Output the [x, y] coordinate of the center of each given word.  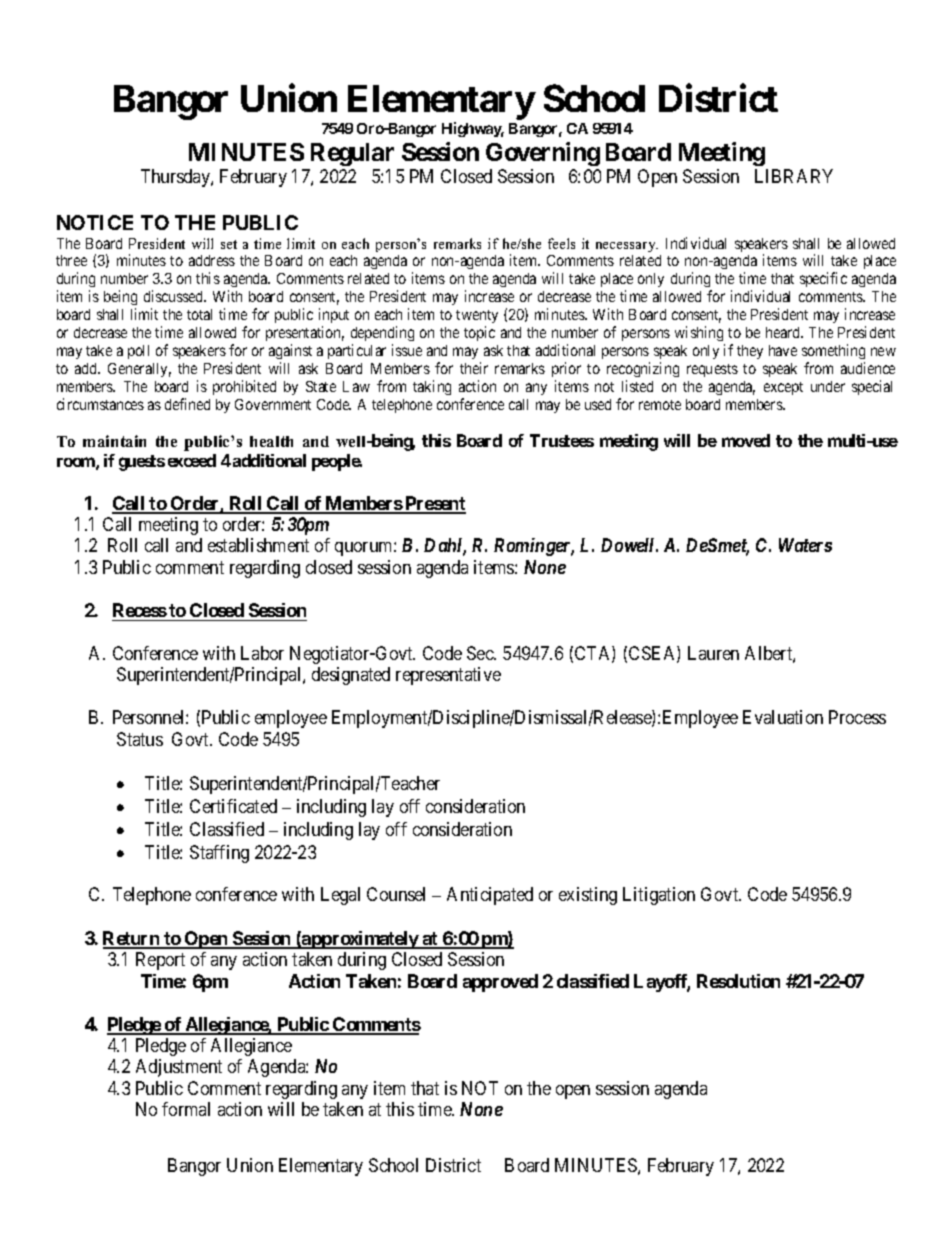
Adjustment [179, 1068]
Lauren [713, 653]
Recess [140, 610]
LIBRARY [794, 176]
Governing [543, 154]
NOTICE [95, 222]
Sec [481, 653]
